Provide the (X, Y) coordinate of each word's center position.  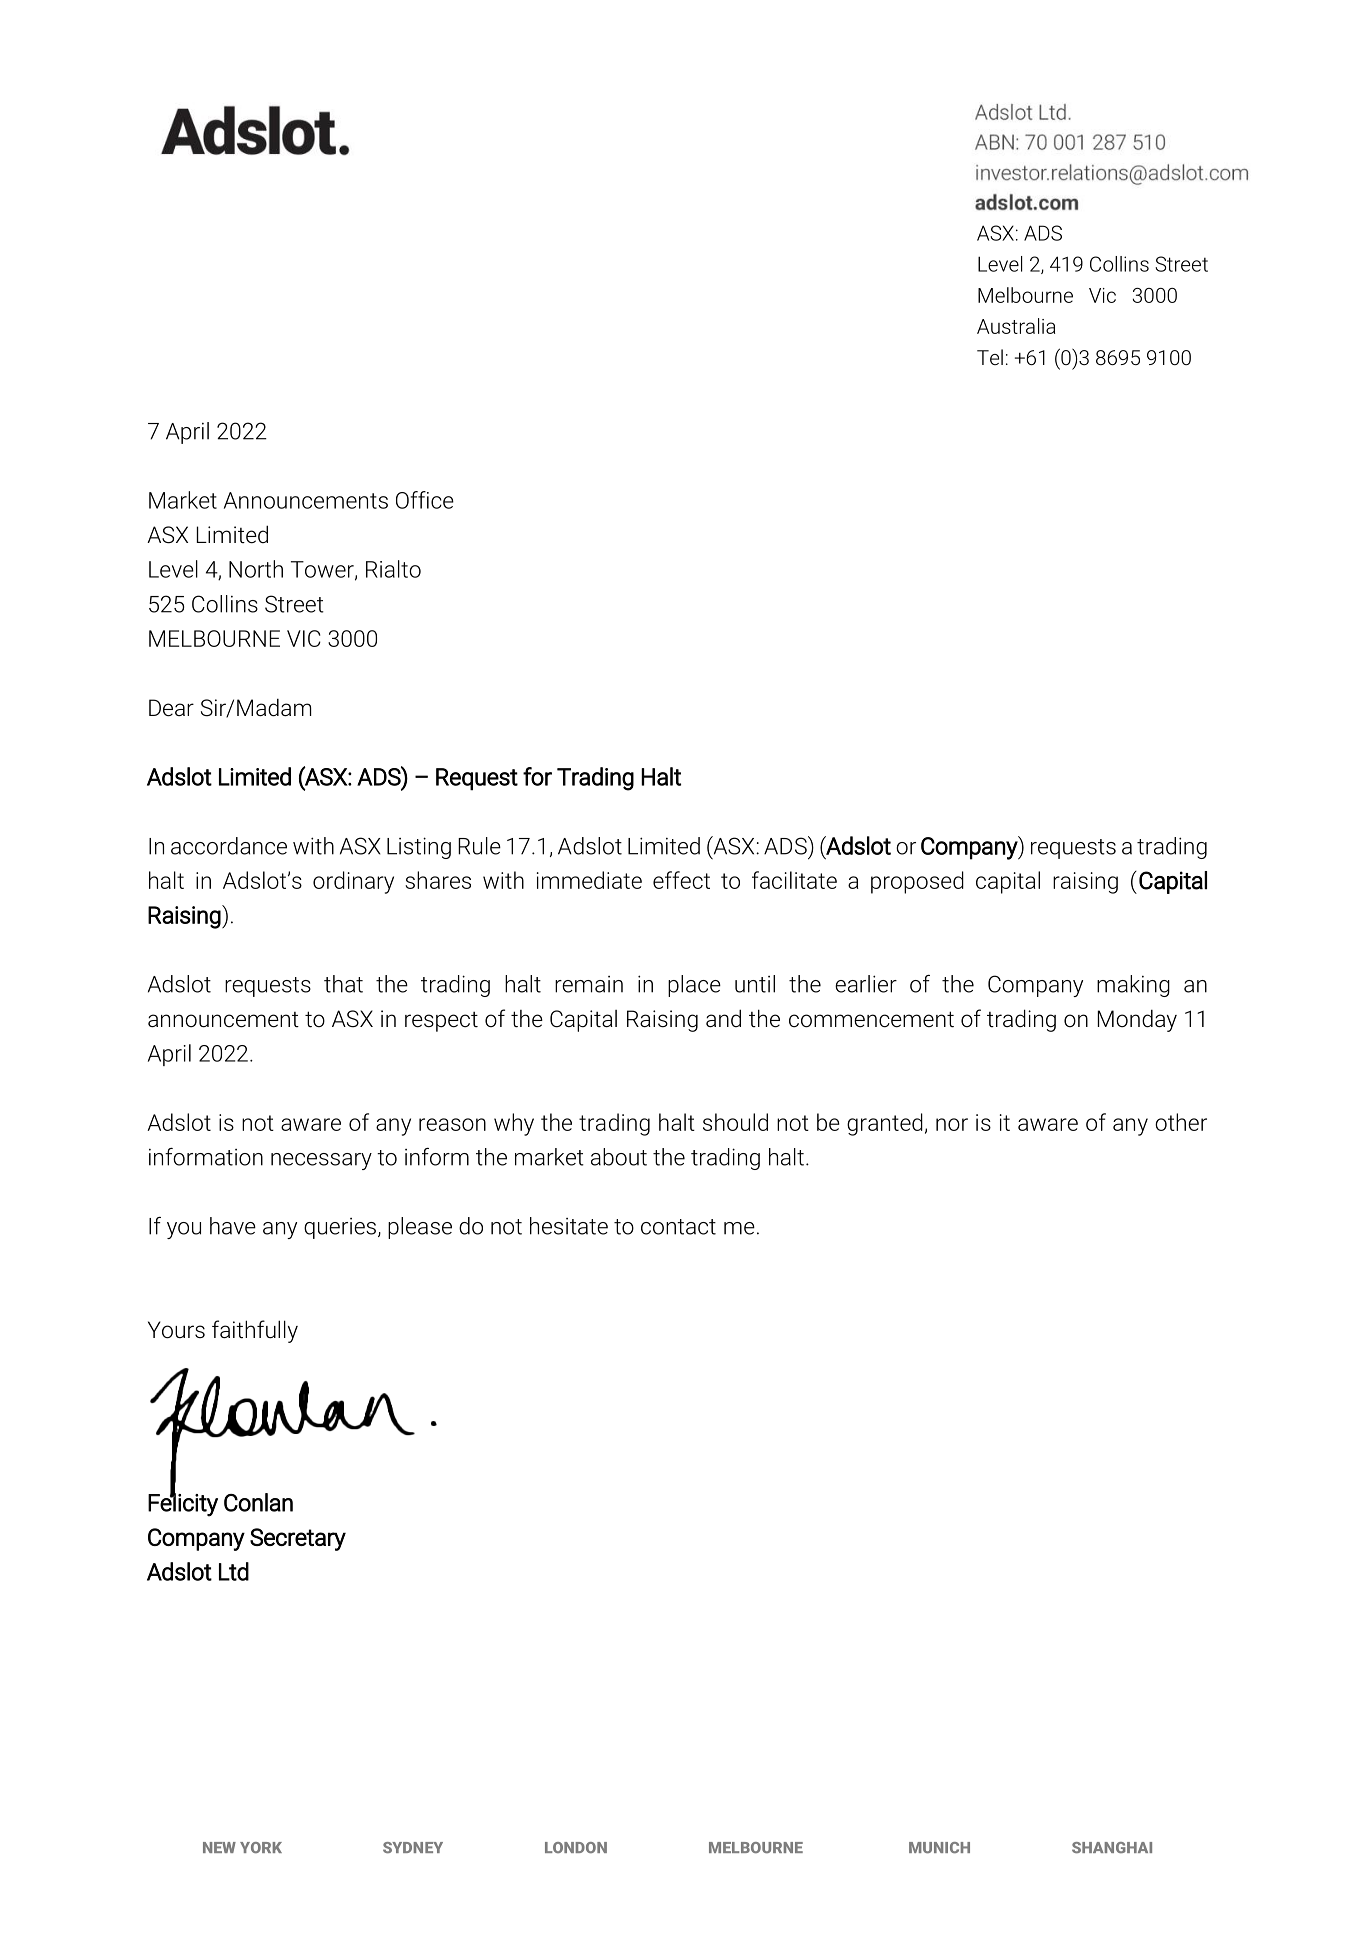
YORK (261, 1847)
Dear (171, 708)
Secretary (298, 1539)
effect (681, 880)
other (1181, 1122)
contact (678, 1227)
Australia (1016, 326)
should (735, 1122)
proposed (917, 882)
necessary (321, 1161)
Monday (1137, 1021)
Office (425, 500)
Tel (990, 357)
